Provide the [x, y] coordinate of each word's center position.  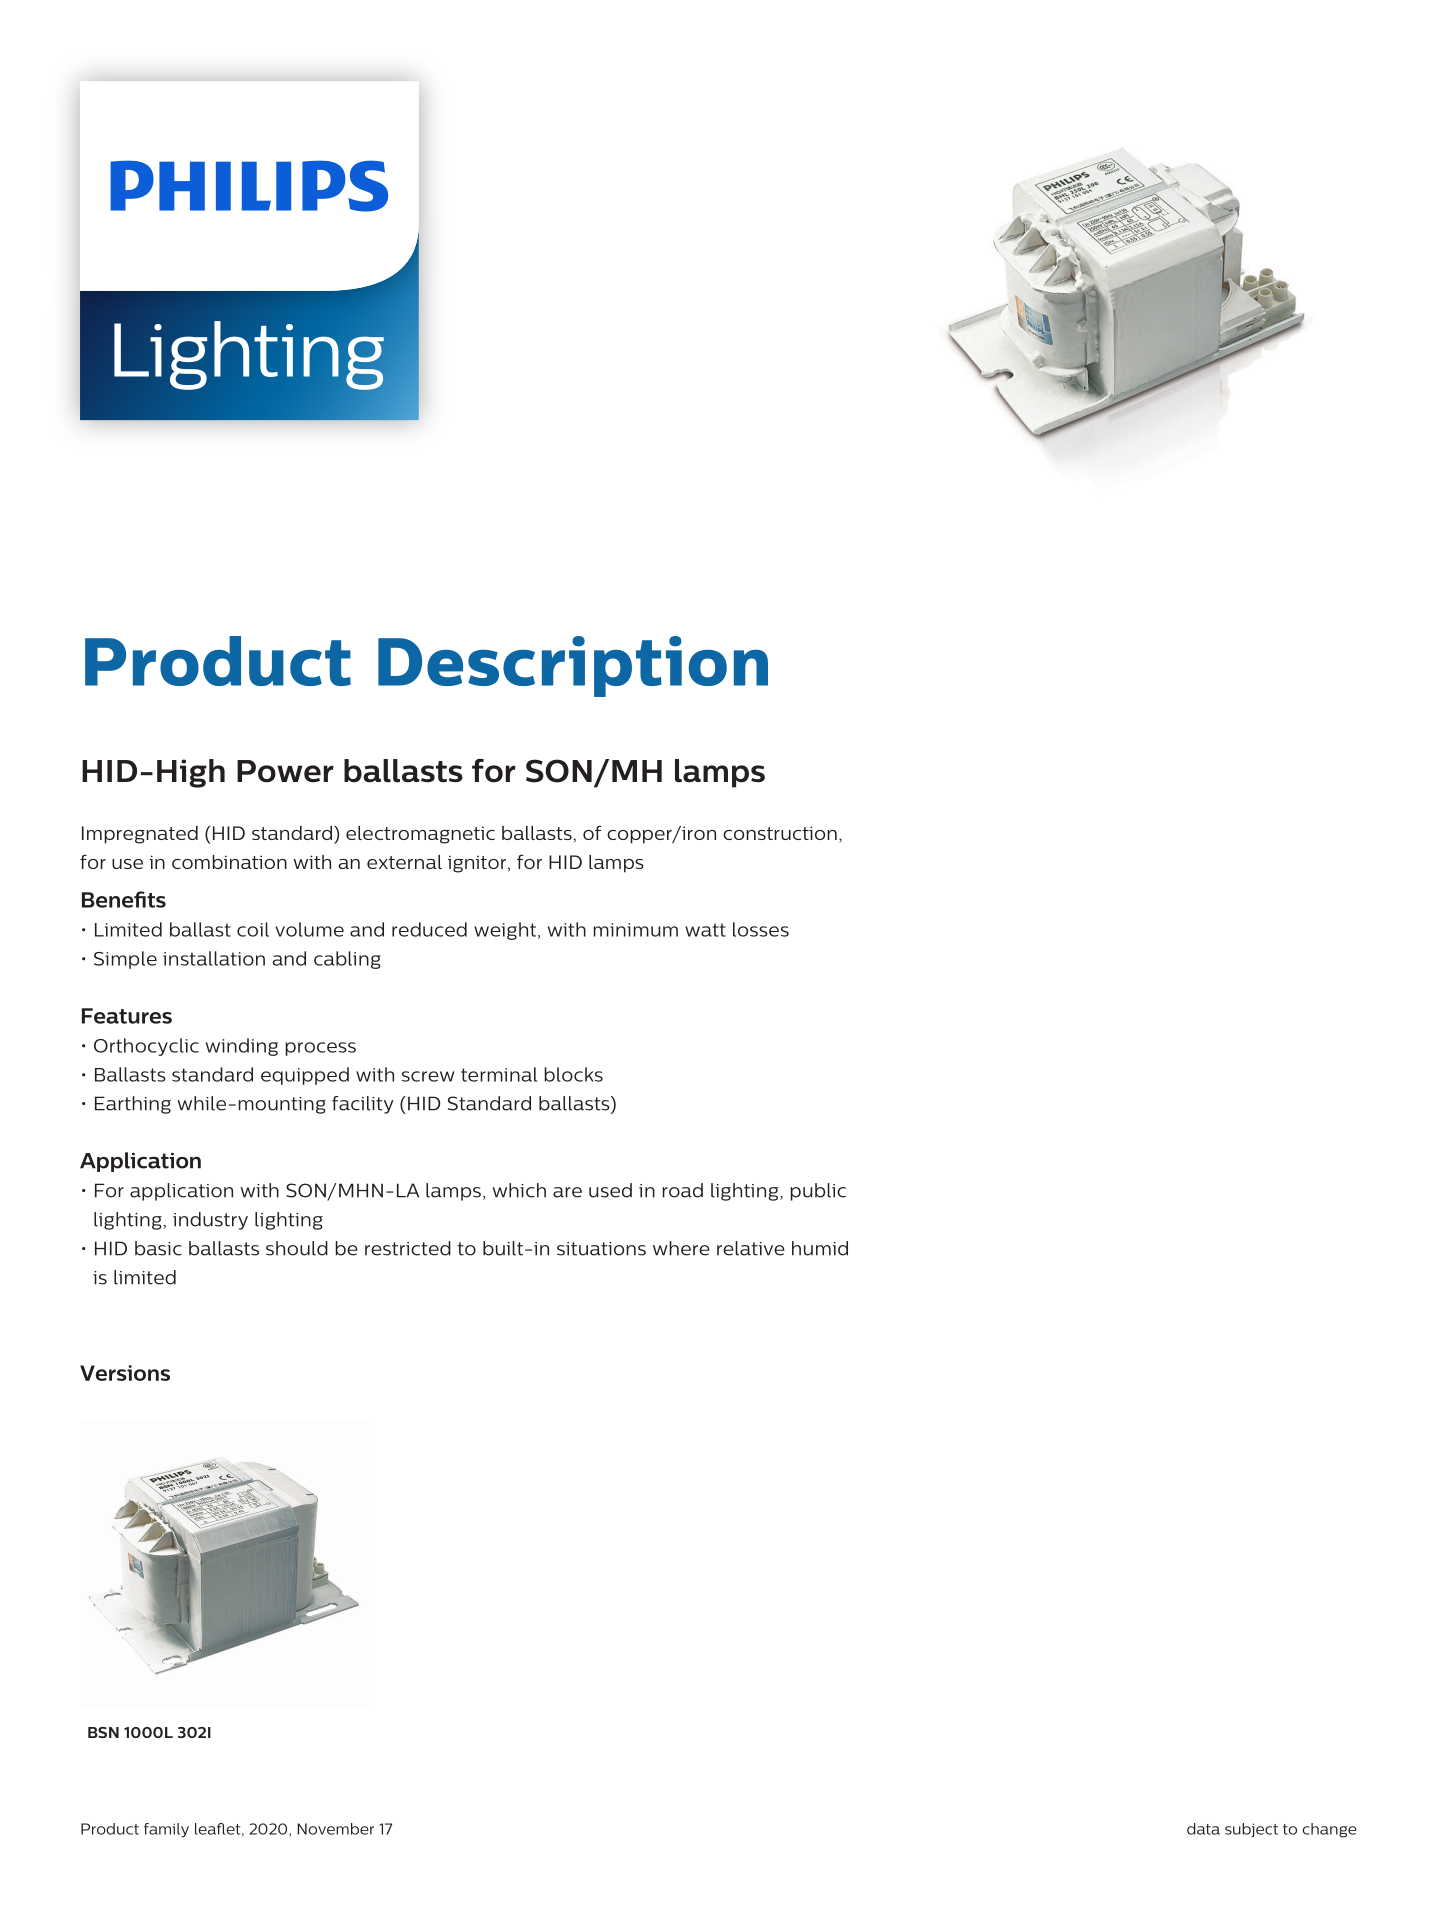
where [681, 1248]
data [1203, 1829]
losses [761, 929]
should [297, 1248]
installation [214, 958]
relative [751, 1248]
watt [705, 930]
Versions [125, 1373]
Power [285, 771]
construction [780, 833]
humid [820, 1248]
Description [573, 666]
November [336, 1829]
